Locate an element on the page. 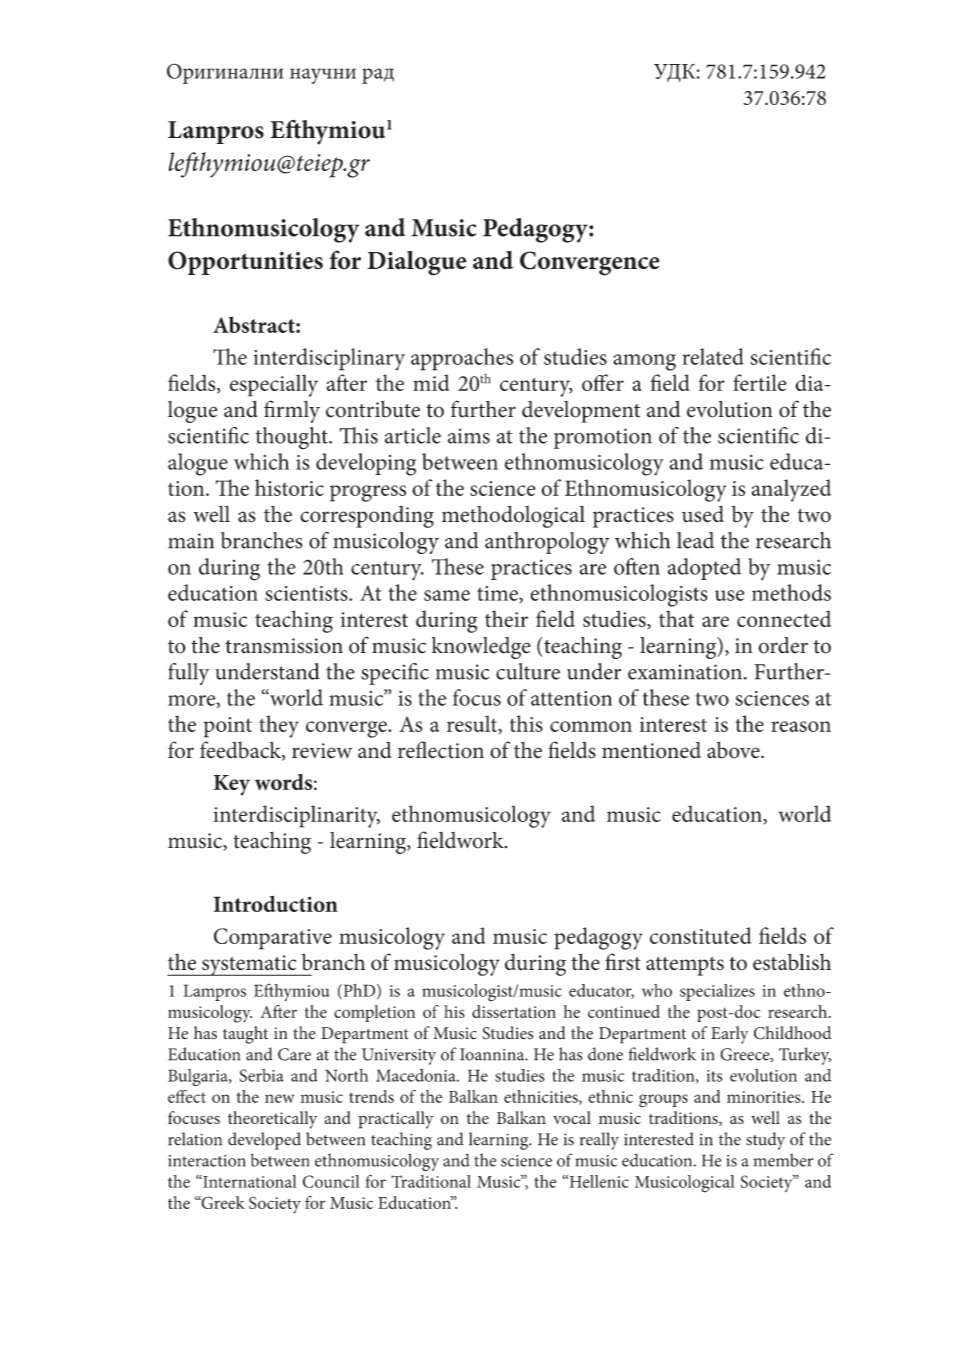 This document has height=1362, width=965. first is located at coordinates (623, 962).
